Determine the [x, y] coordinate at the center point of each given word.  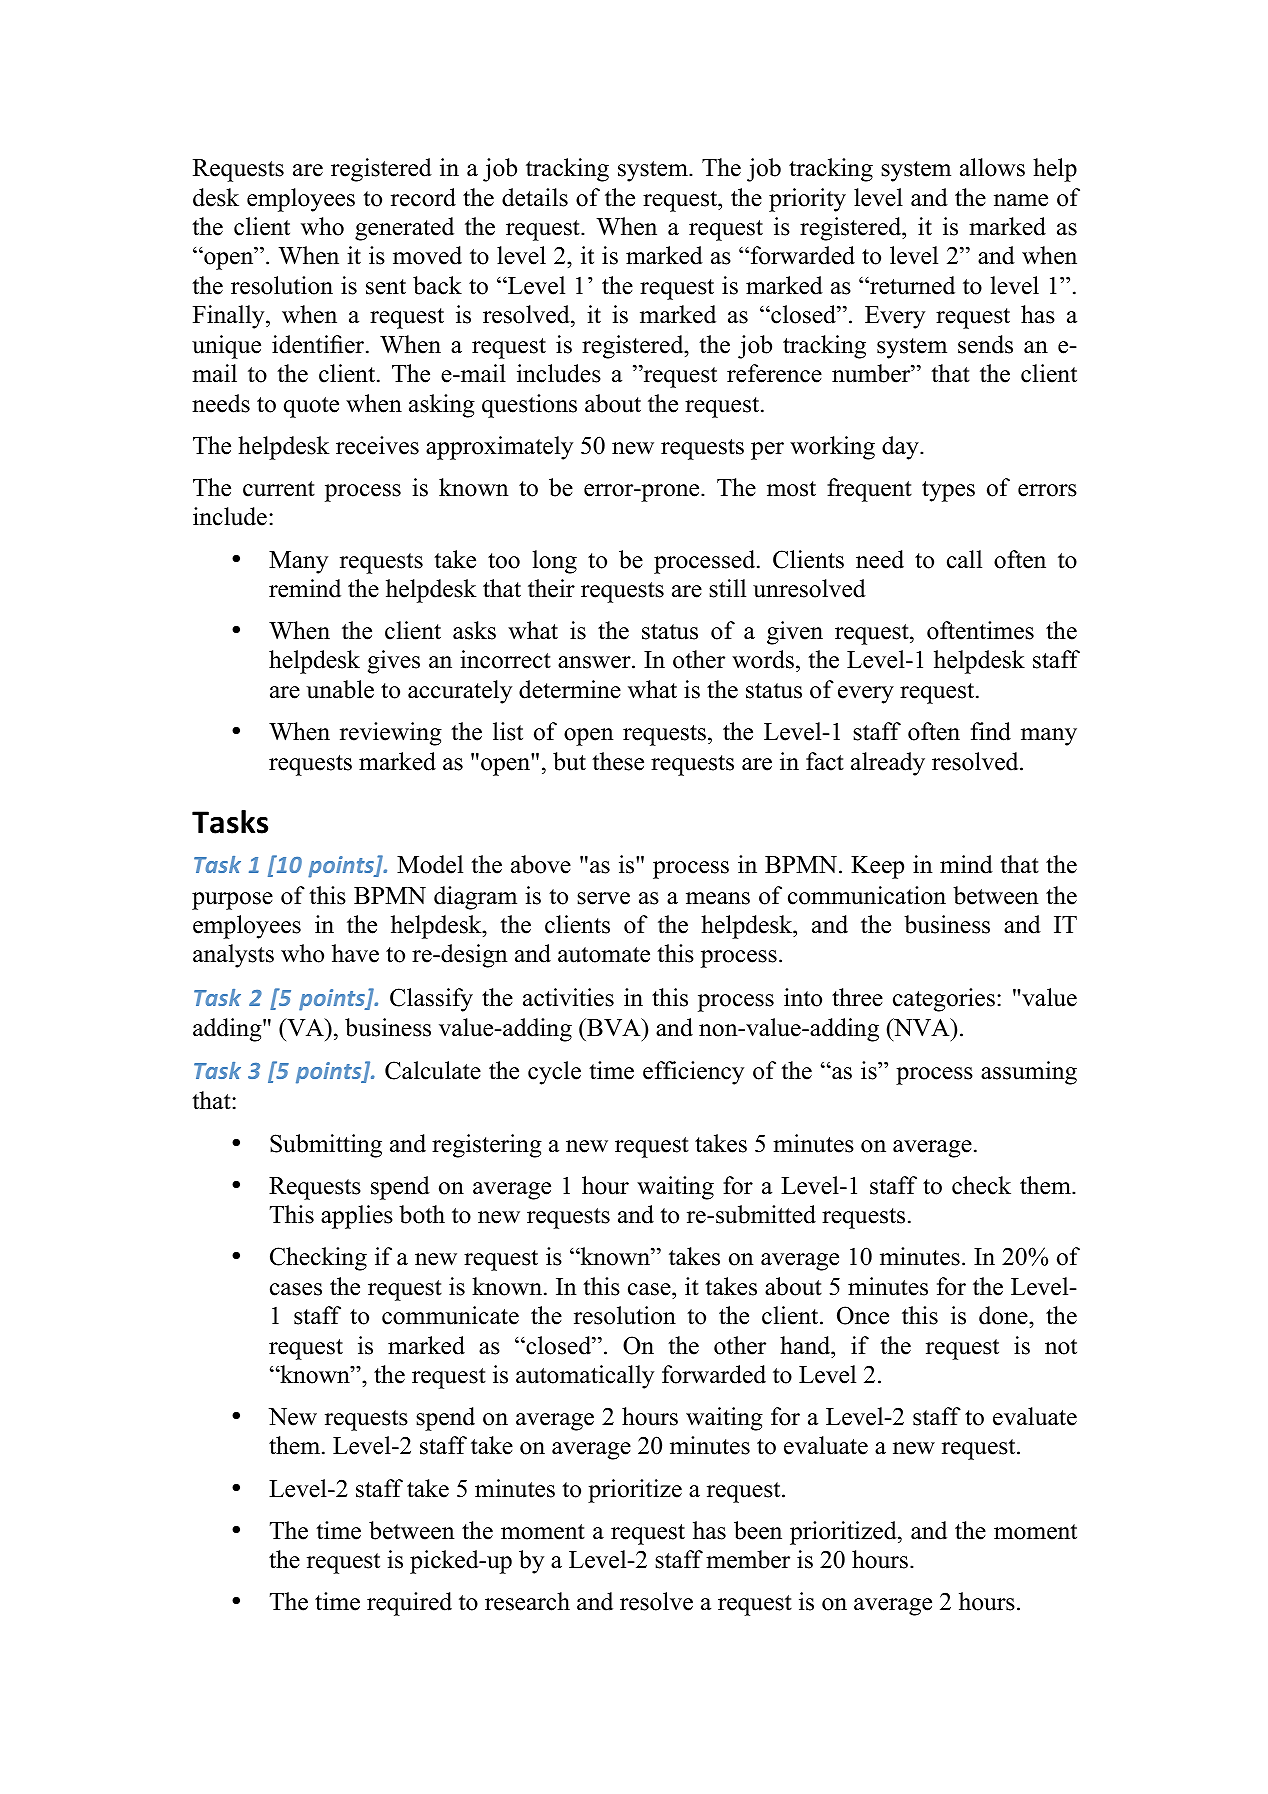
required [409, 1604]
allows [992, 167]
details [535, 197]
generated [404, 229]
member [748, 1559]
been [758, 1530]
